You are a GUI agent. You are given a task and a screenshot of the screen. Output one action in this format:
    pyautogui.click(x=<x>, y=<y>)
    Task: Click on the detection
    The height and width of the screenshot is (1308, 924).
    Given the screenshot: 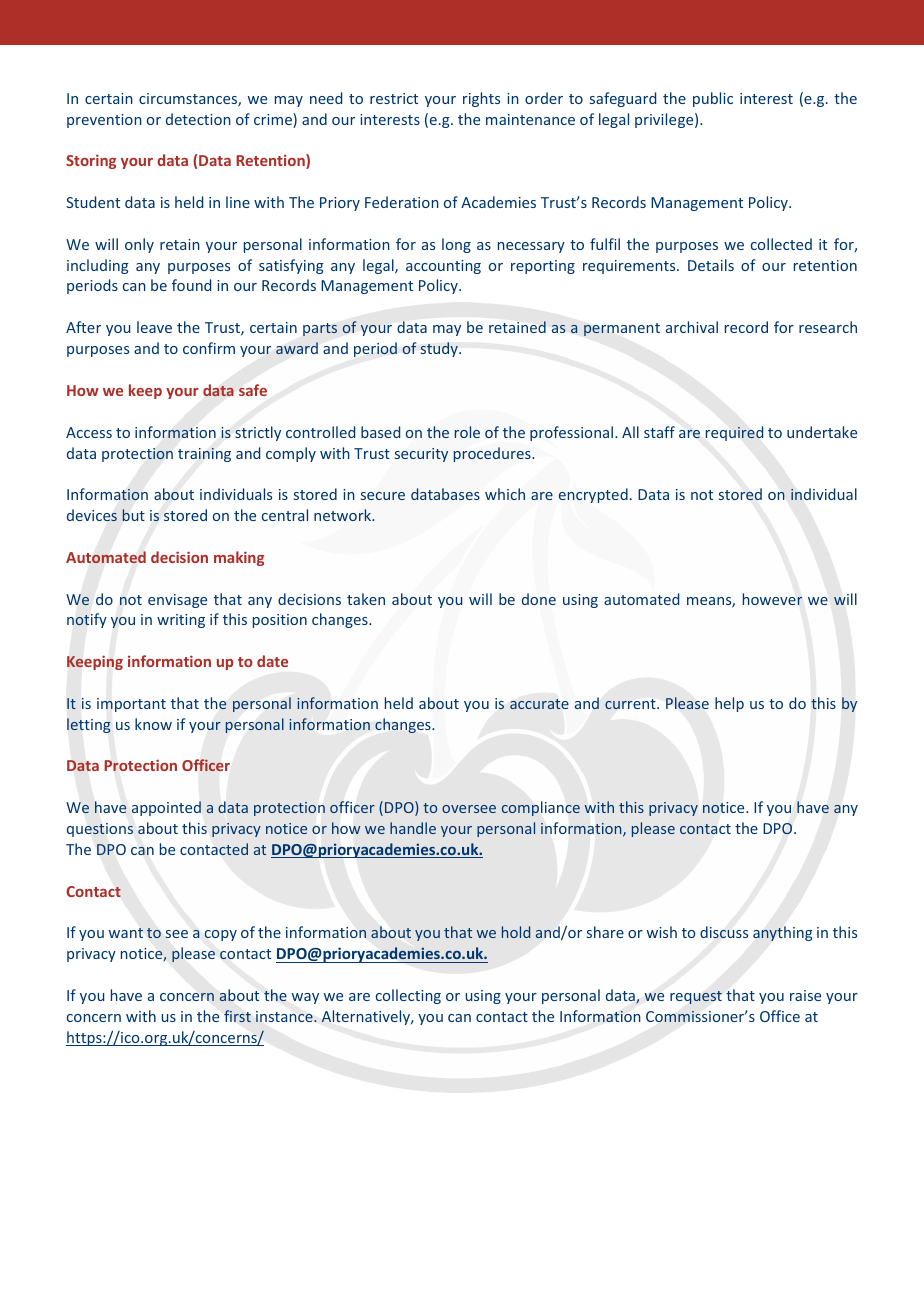 What is the action you would take?
    pyautogui.click(x=198, y=119)
